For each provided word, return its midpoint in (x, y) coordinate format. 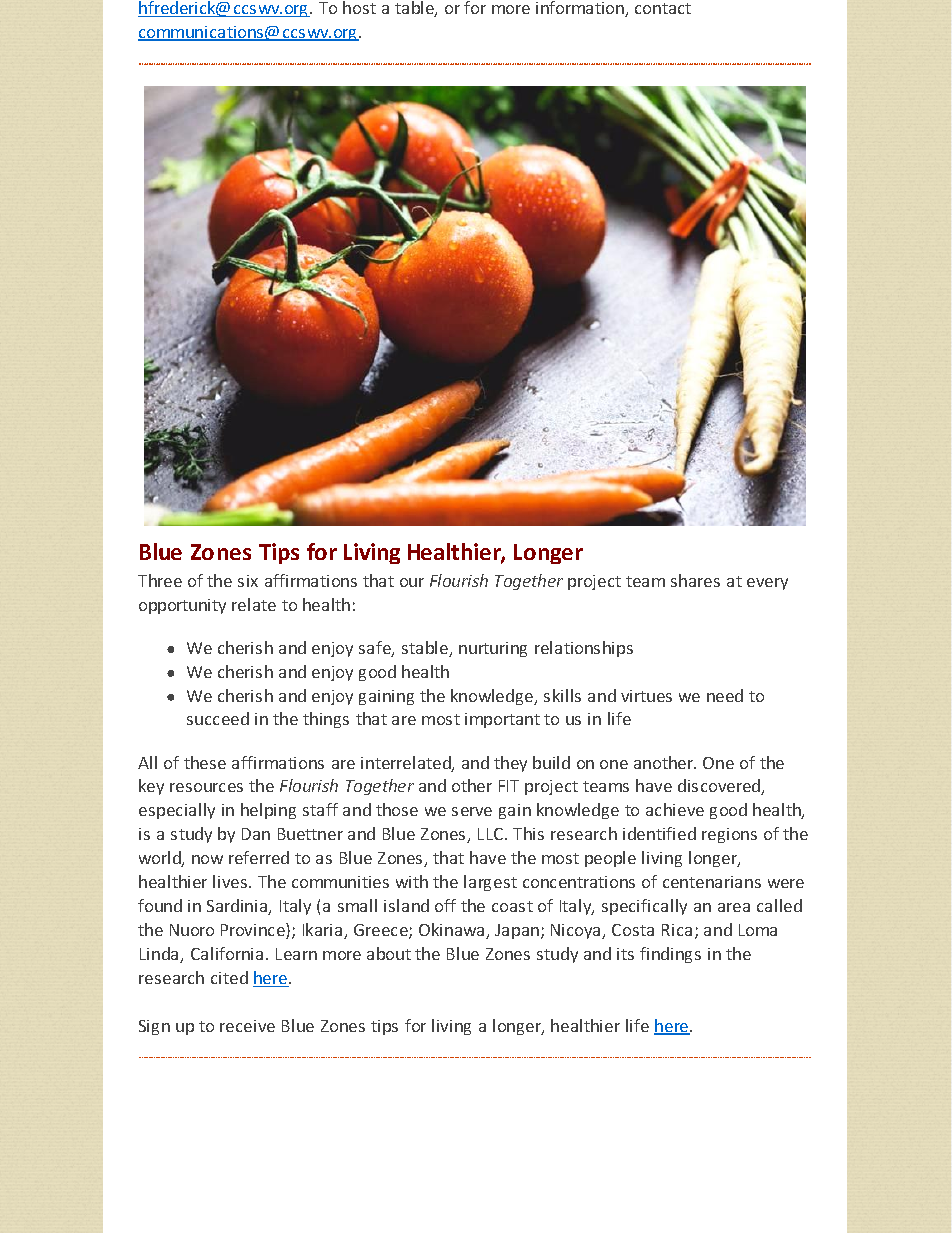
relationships (584, 649)
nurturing (493, 649)
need (725, 695)
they (510, 764)
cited (229, 977)
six (248, 581)
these (205, 762)
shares (695, 580)
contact (663, 8)
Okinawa (453, 931)
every (767, 584)
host (359, 7)
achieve (675, 809)
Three (160, 580)
